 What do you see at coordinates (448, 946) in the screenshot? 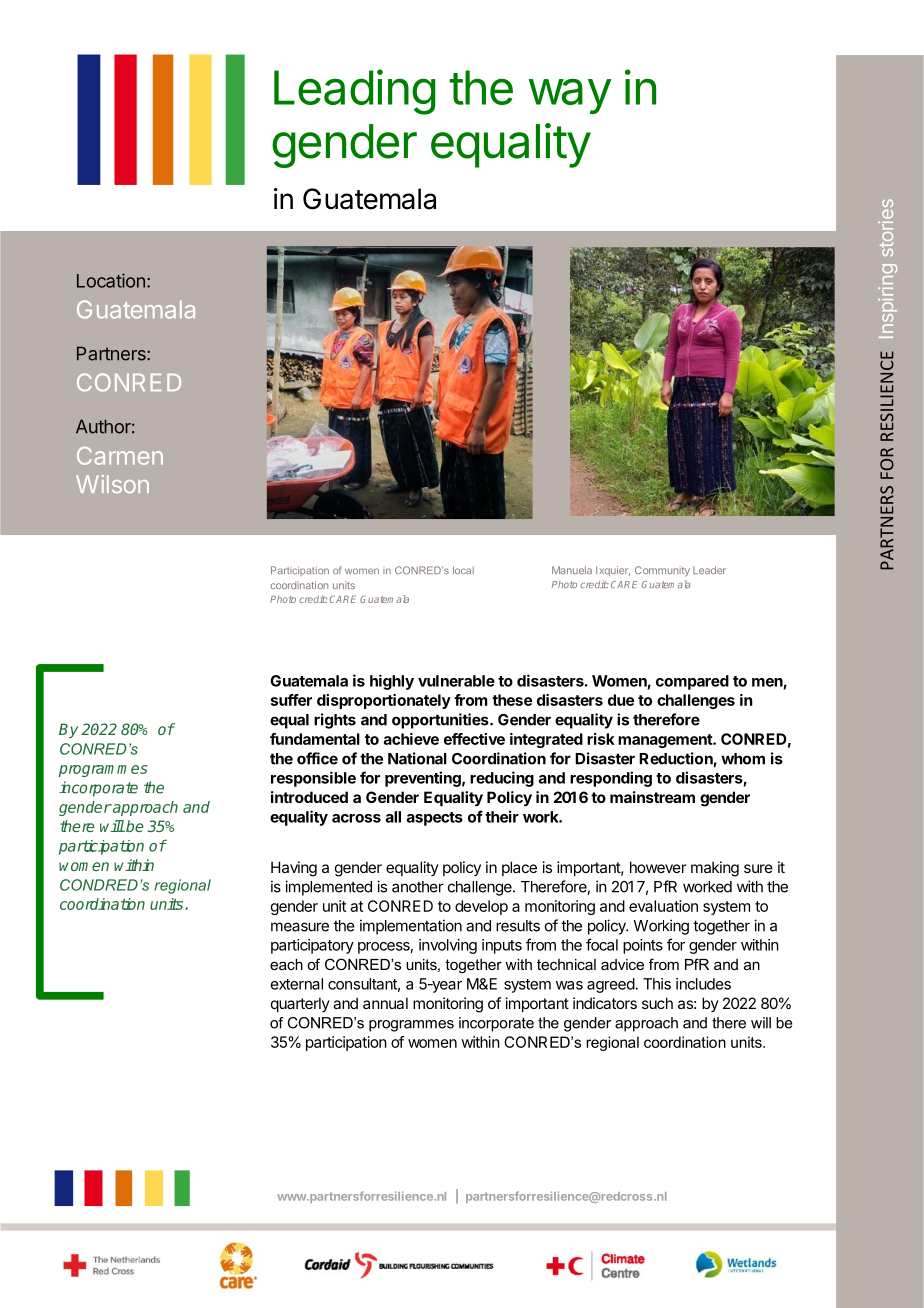
I see `involving` at bounding box center [448, 946].
